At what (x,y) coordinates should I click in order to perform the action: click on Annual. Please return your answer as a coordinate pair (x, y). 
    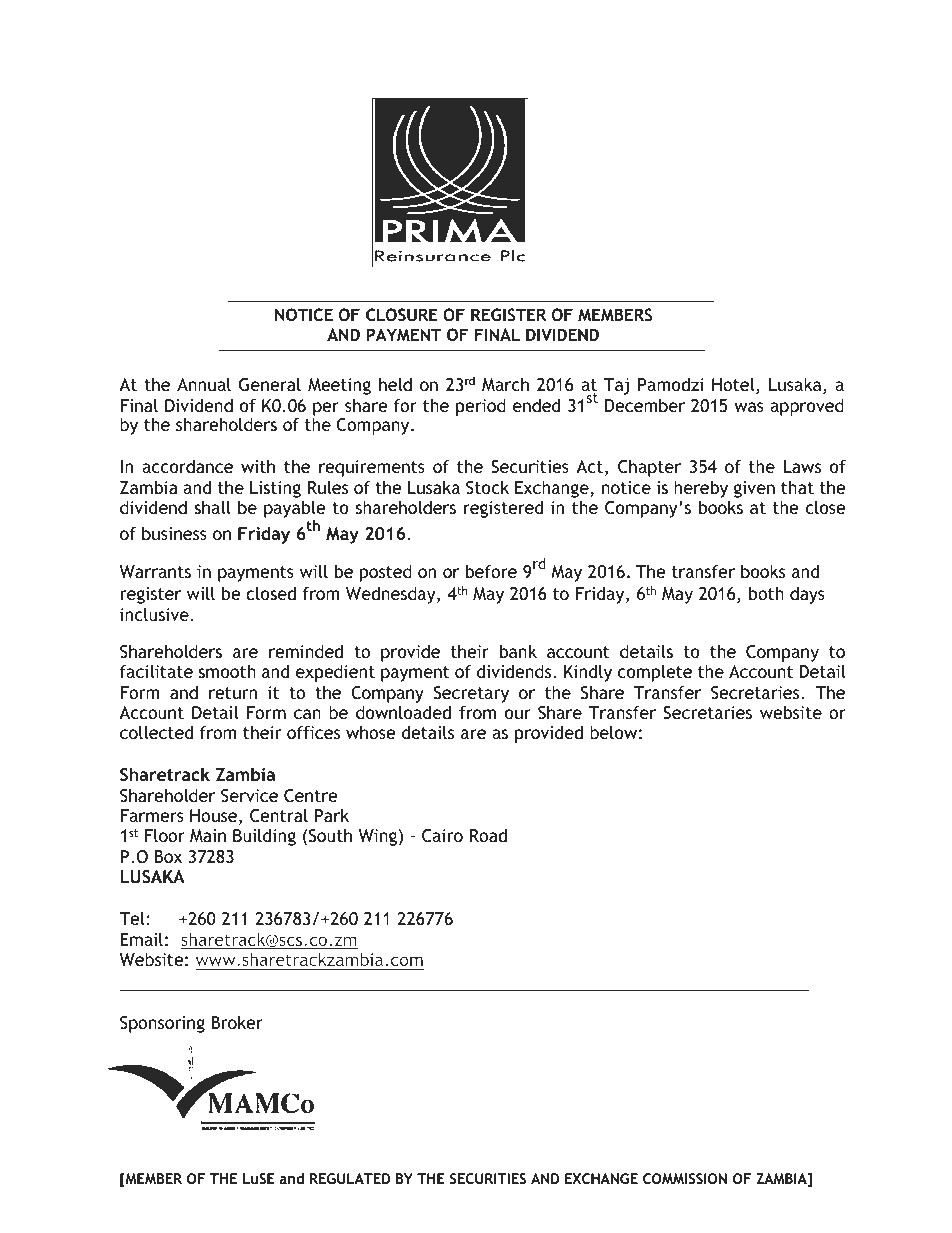
    Looking at the image, I should click on (204, 384).
